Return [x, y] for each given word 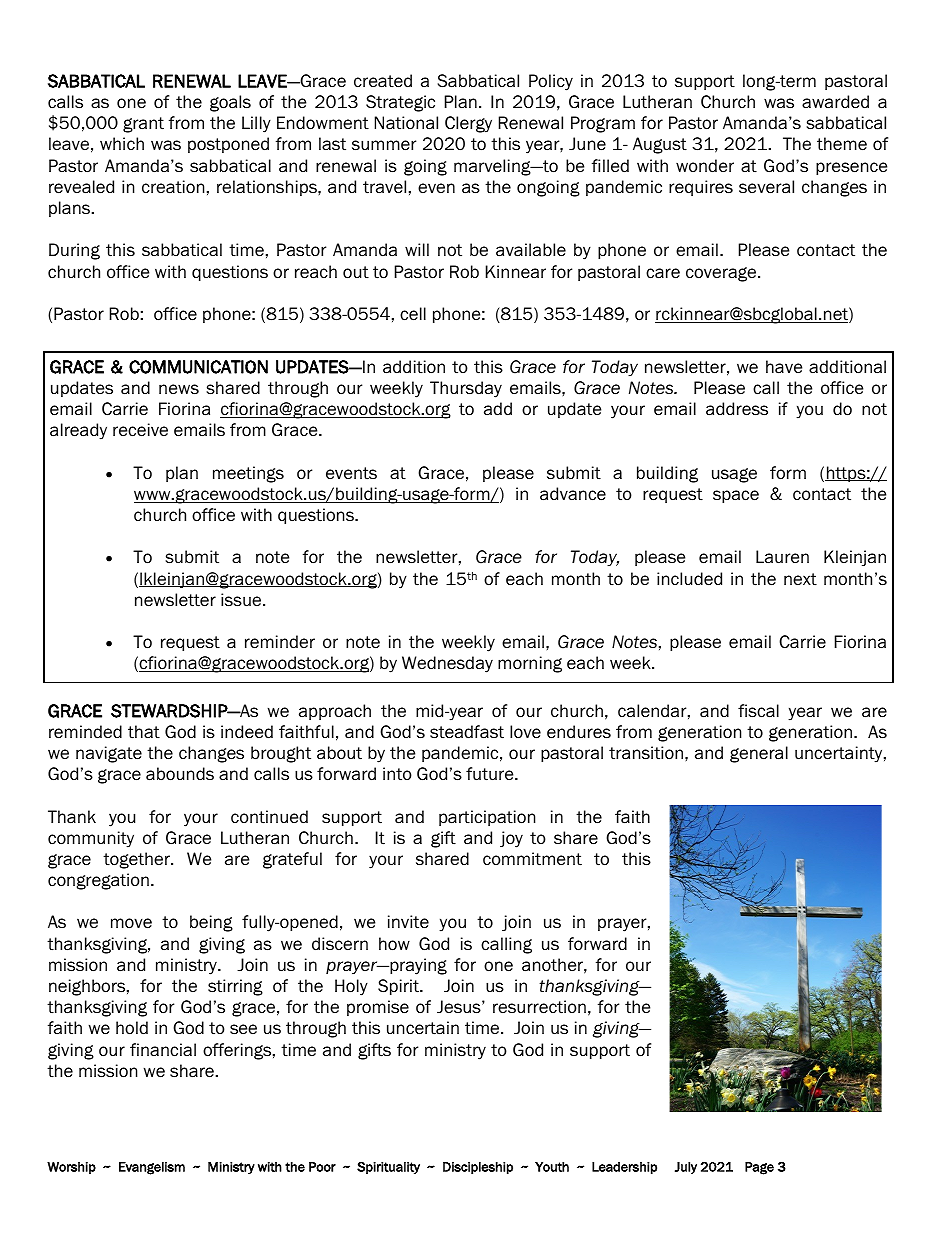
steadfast [467, 732]
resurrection [539, 1007]
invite [408, 922]
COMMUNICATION [198, 367]
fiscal [758, 711]
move [131, 923]
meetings [248, 474]
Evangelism [152, 1168]
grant [143, 125]
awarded [835, 102]
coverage [722, 274]
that [144, 732]
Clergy [468, 124]
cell [413, 314]
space [736, 496]
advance [573, 494]
